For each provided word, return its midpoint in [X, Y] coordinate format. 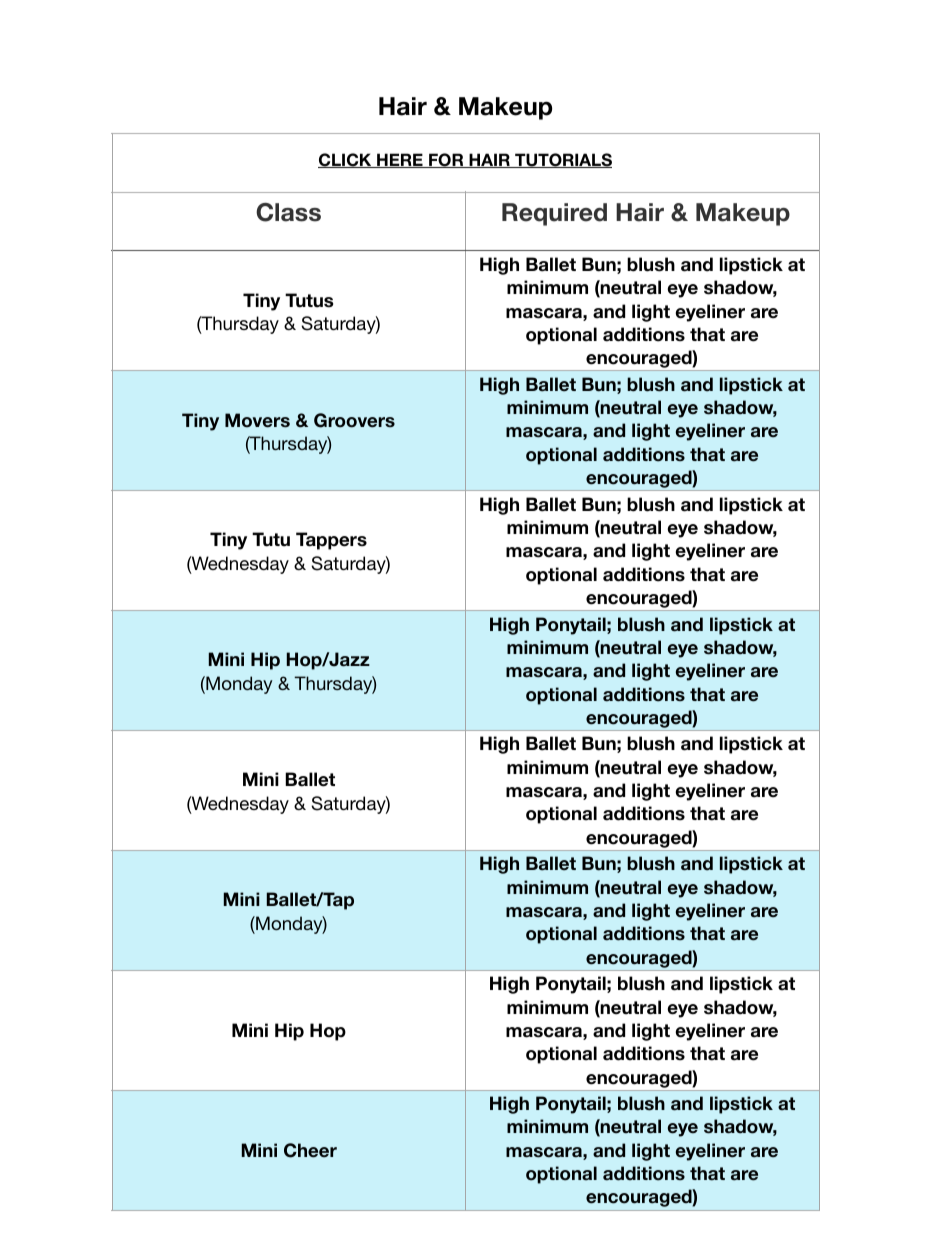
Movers [257, 420]
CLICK [346, 160]
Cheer [310, 1150]
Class [288, 212]
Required [554, 214]
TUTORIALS [562, 160]
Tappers [331, 541]
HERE [400, 160]
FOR [446, 160]
